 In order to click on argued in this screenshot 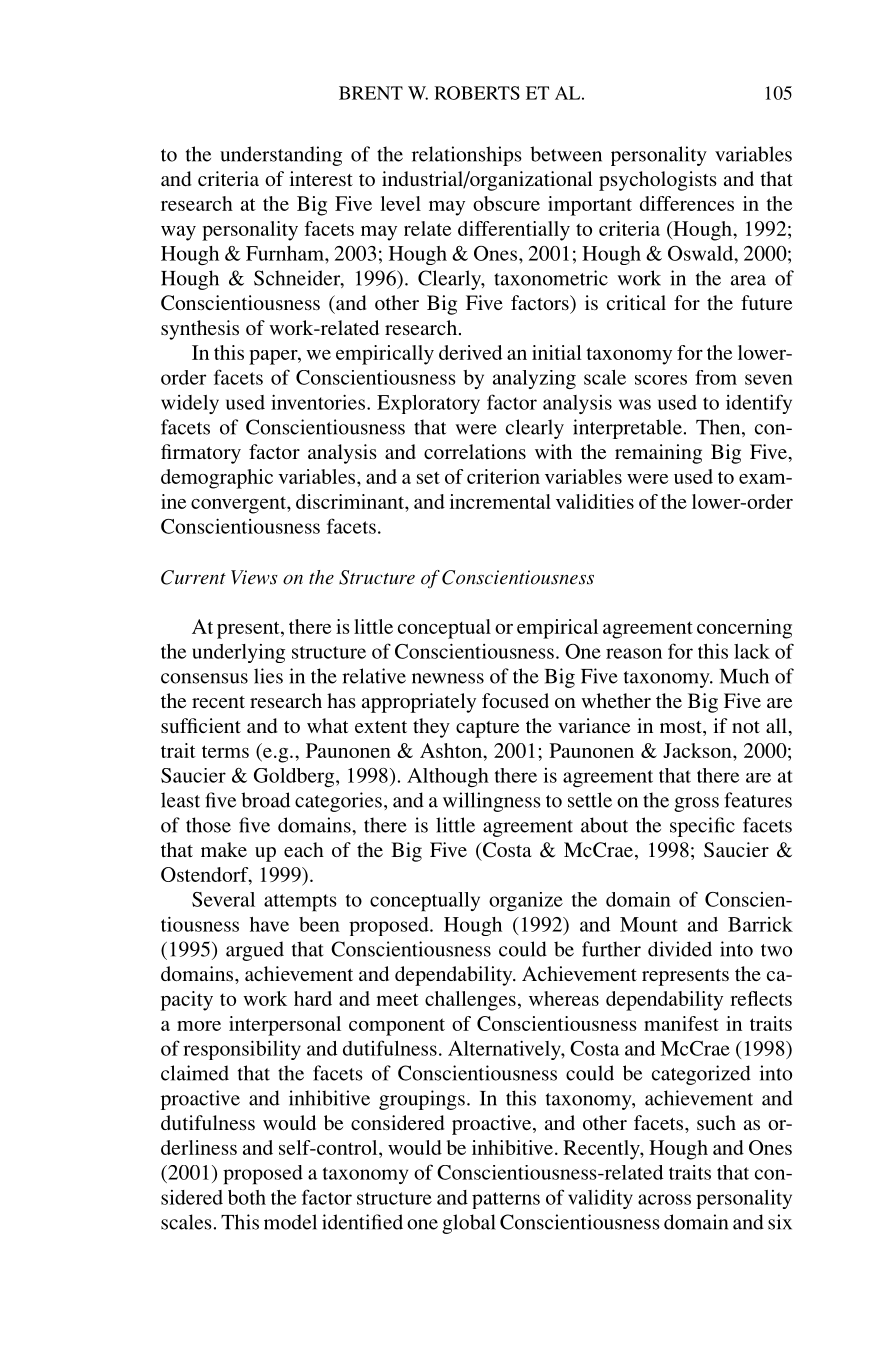, I will do `click(255, 951)`.
